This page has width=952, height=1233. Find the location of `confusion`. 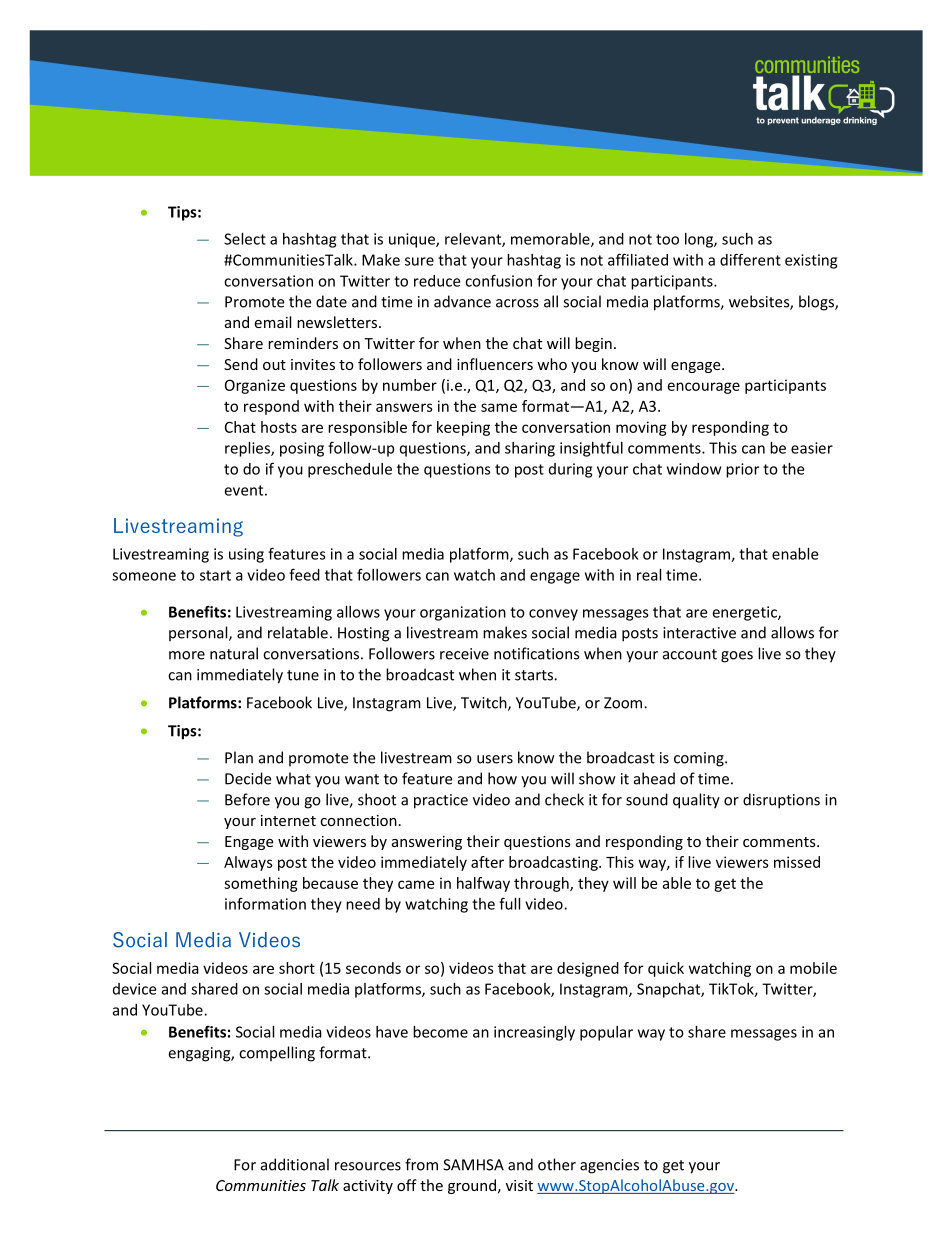

confusion is located at coordinates (498, 280).
